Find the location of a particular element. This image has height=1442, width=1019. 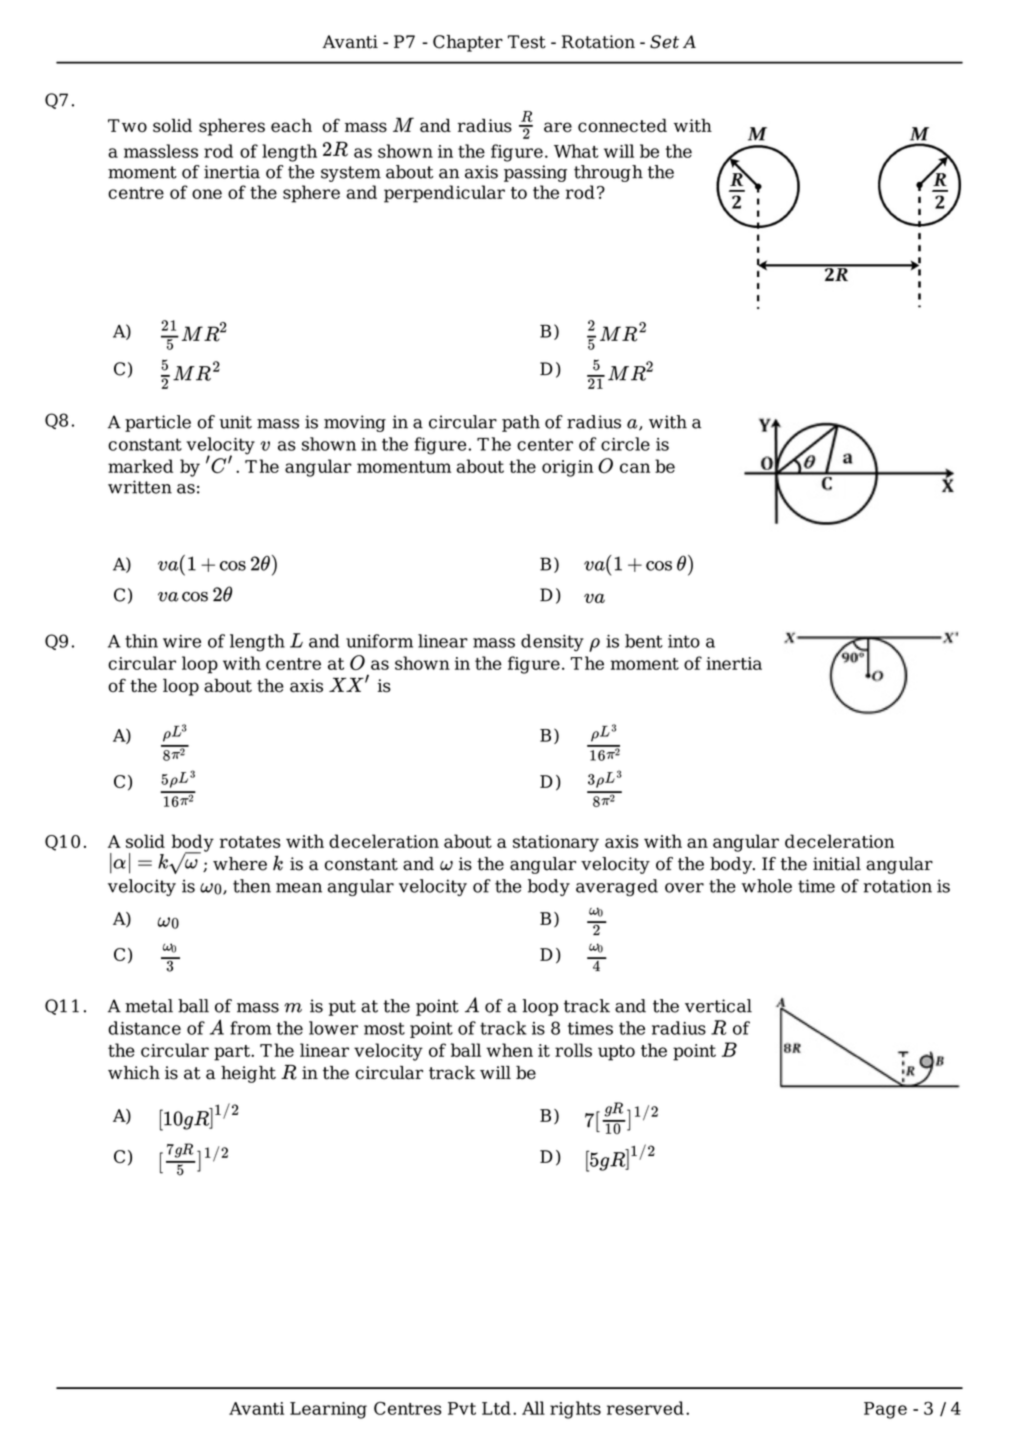

circle is located at coordinates (625, 444).
